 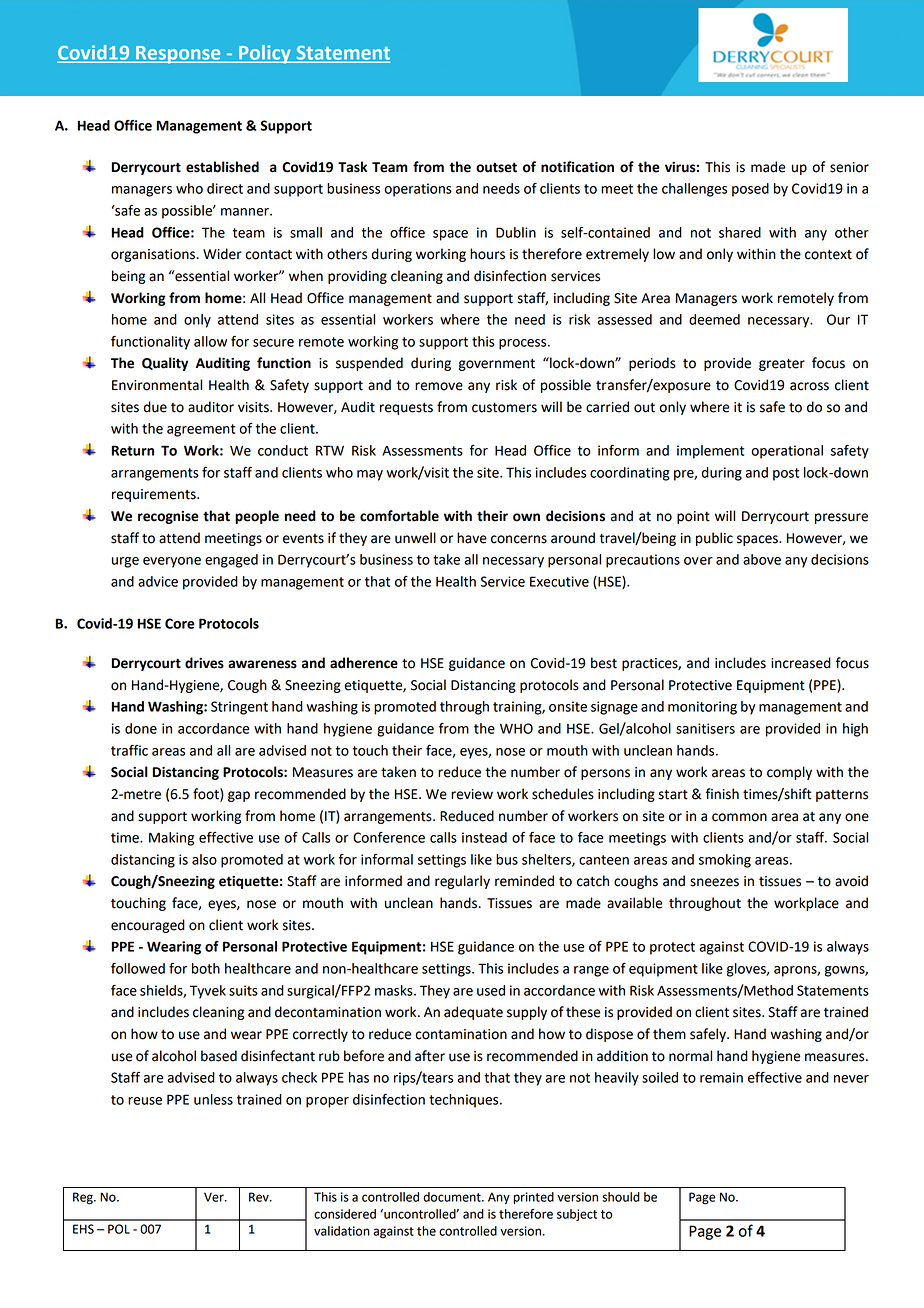 What do you see at coordinates (801, 663) in the screenshot?
I see `increased` at bounding box center [801, 663].
